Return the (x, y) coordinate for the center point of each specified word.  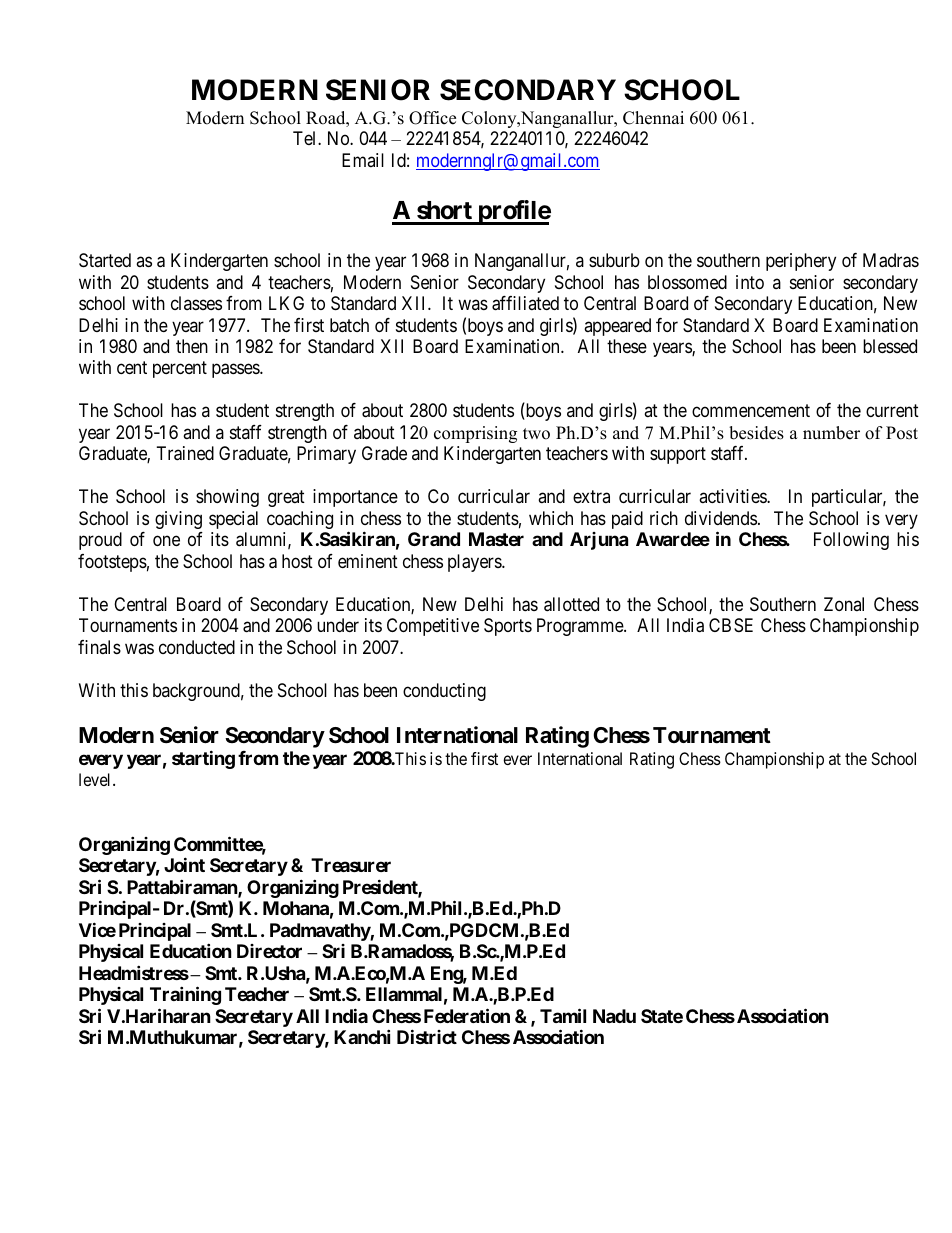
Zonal (844, 604)
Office (432, 118)
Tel (306, 138)
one (166, 541)
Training (185, 995)
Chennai (653, 118)
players (475, 563)
